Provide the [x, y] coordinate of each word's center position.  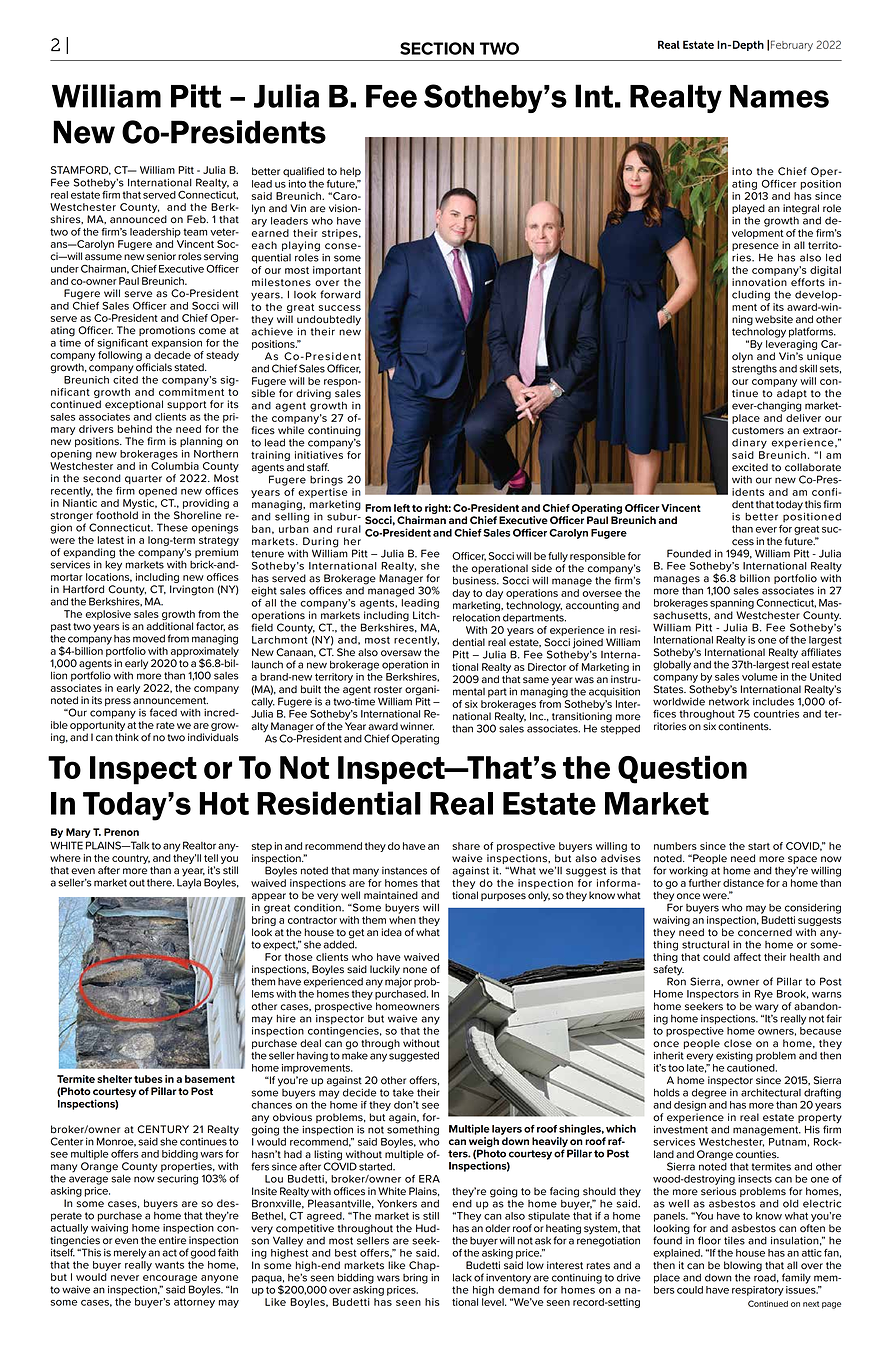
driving [313, 394]
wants [169, 1265]
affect [747, 957]
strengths [754, 368]
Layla [189, 882]
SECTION [437, 48]
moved [149, 639]
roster [388, 690]
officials [154, 367]
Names [779, 96]
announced [138, 219]
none [415, 970]
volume [760, 677]
